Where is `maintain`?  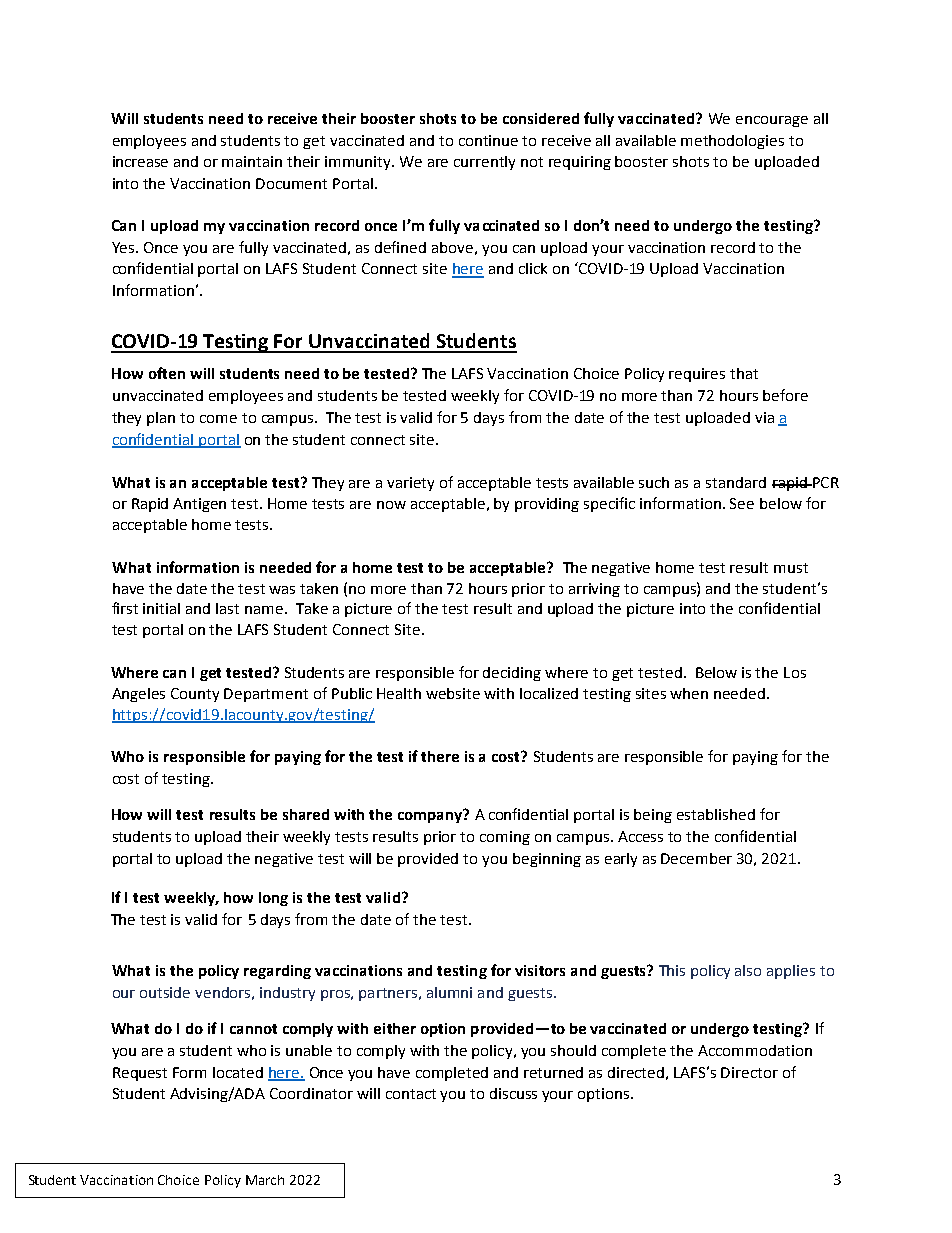 maintain is located at coordinates (252, 161).
